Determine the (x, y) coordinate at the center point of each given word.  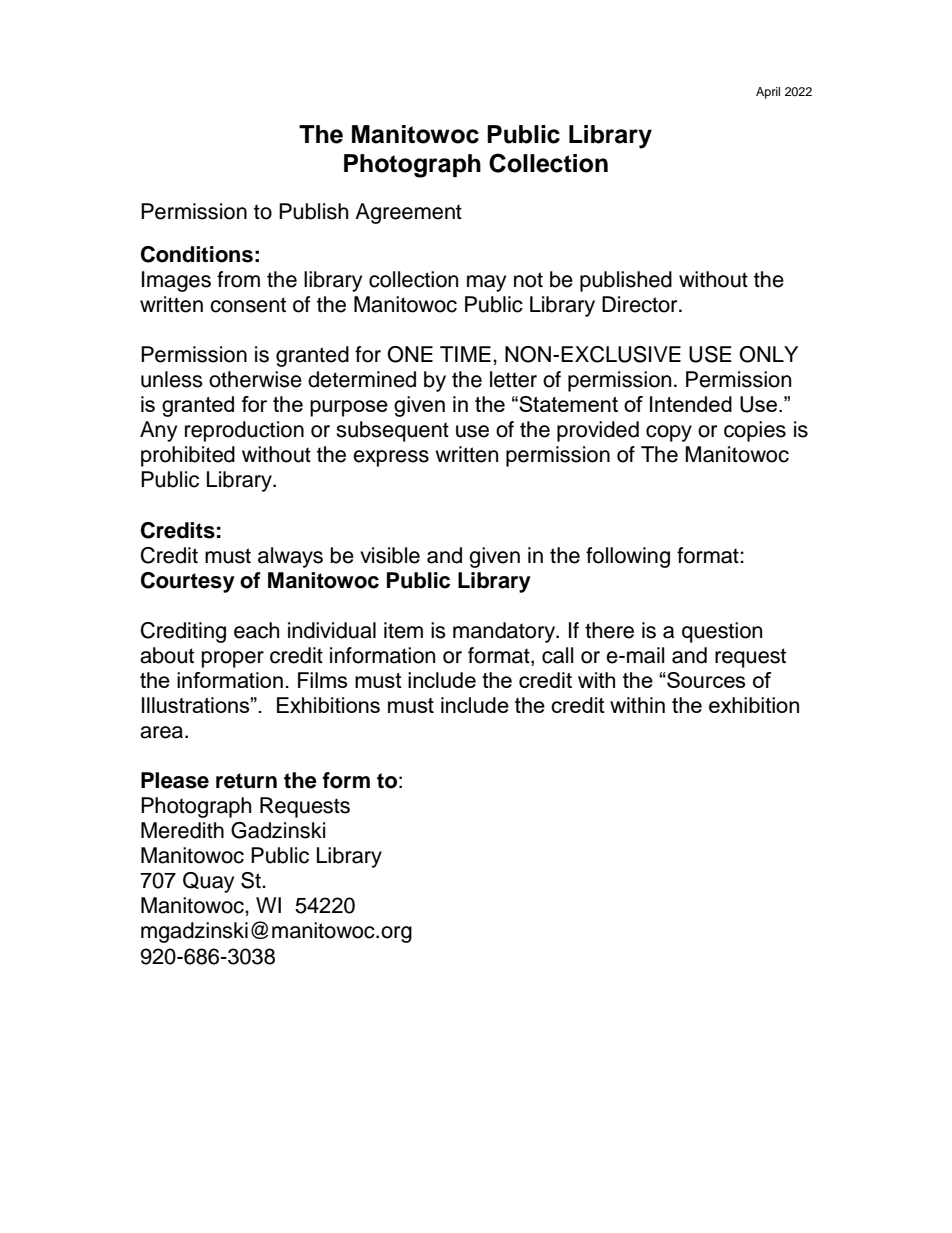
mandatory (505, 632)
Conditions (197, 254)
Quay (208, 882)
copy (669, 433)
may (486, 283)
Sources (705, 680)
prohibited (188, 456)
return (246, 781)
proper (233, 659)
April (768, 93)
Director (641, 304)
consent (248, 305)
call (557, 655)
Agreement (408, 213)
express (391, 458)
